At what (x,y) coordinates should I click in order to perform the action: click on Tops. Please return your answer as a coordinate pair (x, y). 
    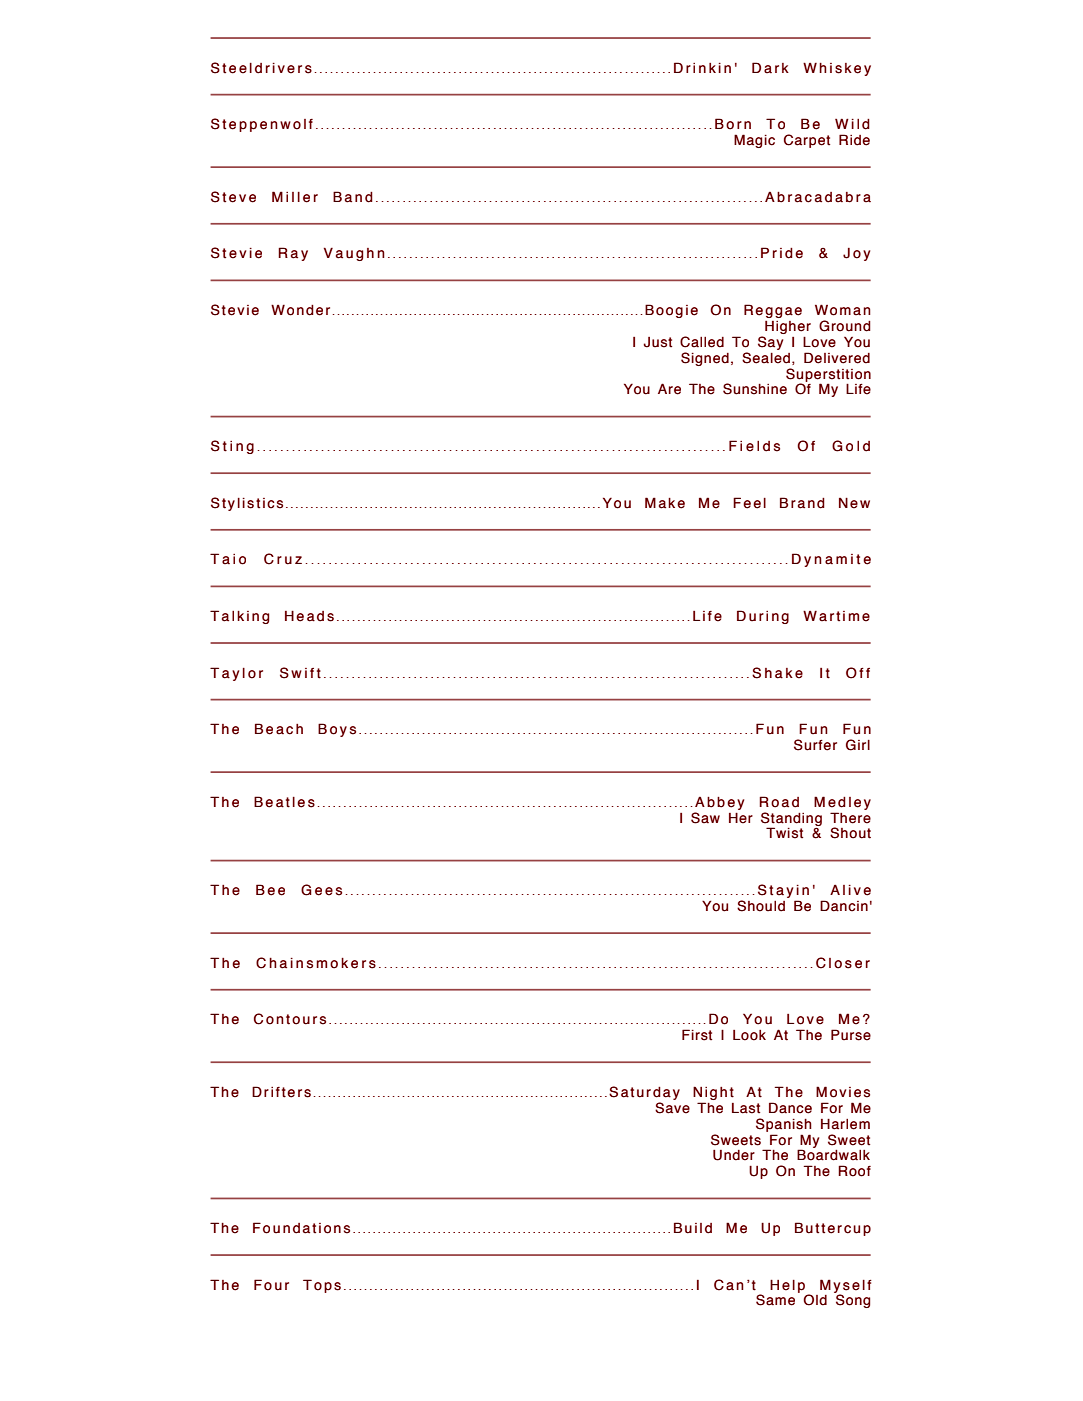
    Looking at the image, I should click on (322, 1286).
